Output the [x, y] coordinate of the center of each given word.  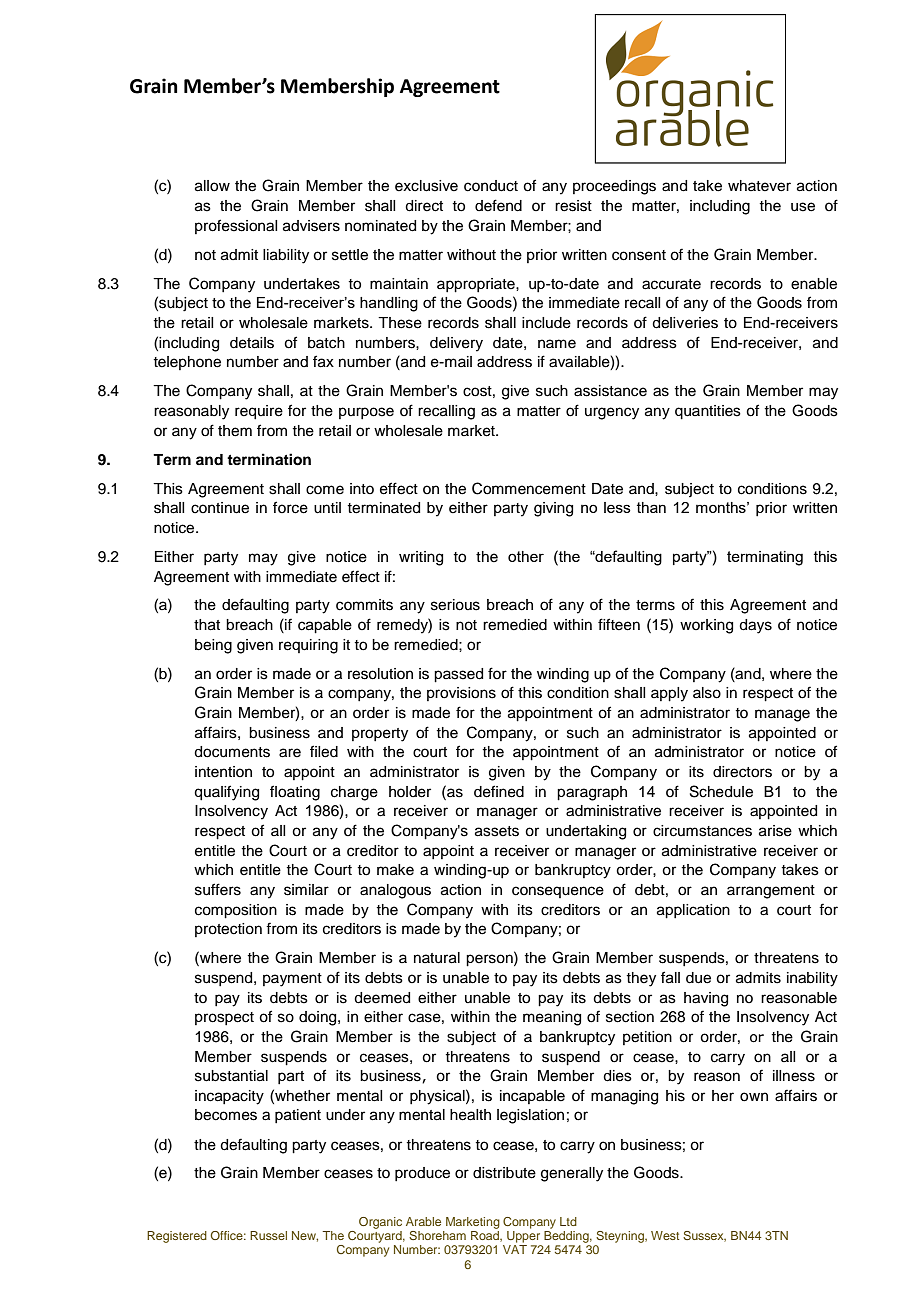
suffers [218, 889]
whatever [759, 186]
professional [236, 226]
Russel [268, 1235]
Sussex [704, 1236]
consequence [558, 892]
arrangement [771, 892]
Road [486, 1236]
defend [498, 205]
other [526, 556]
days [755, 626]
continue [220, 508]
